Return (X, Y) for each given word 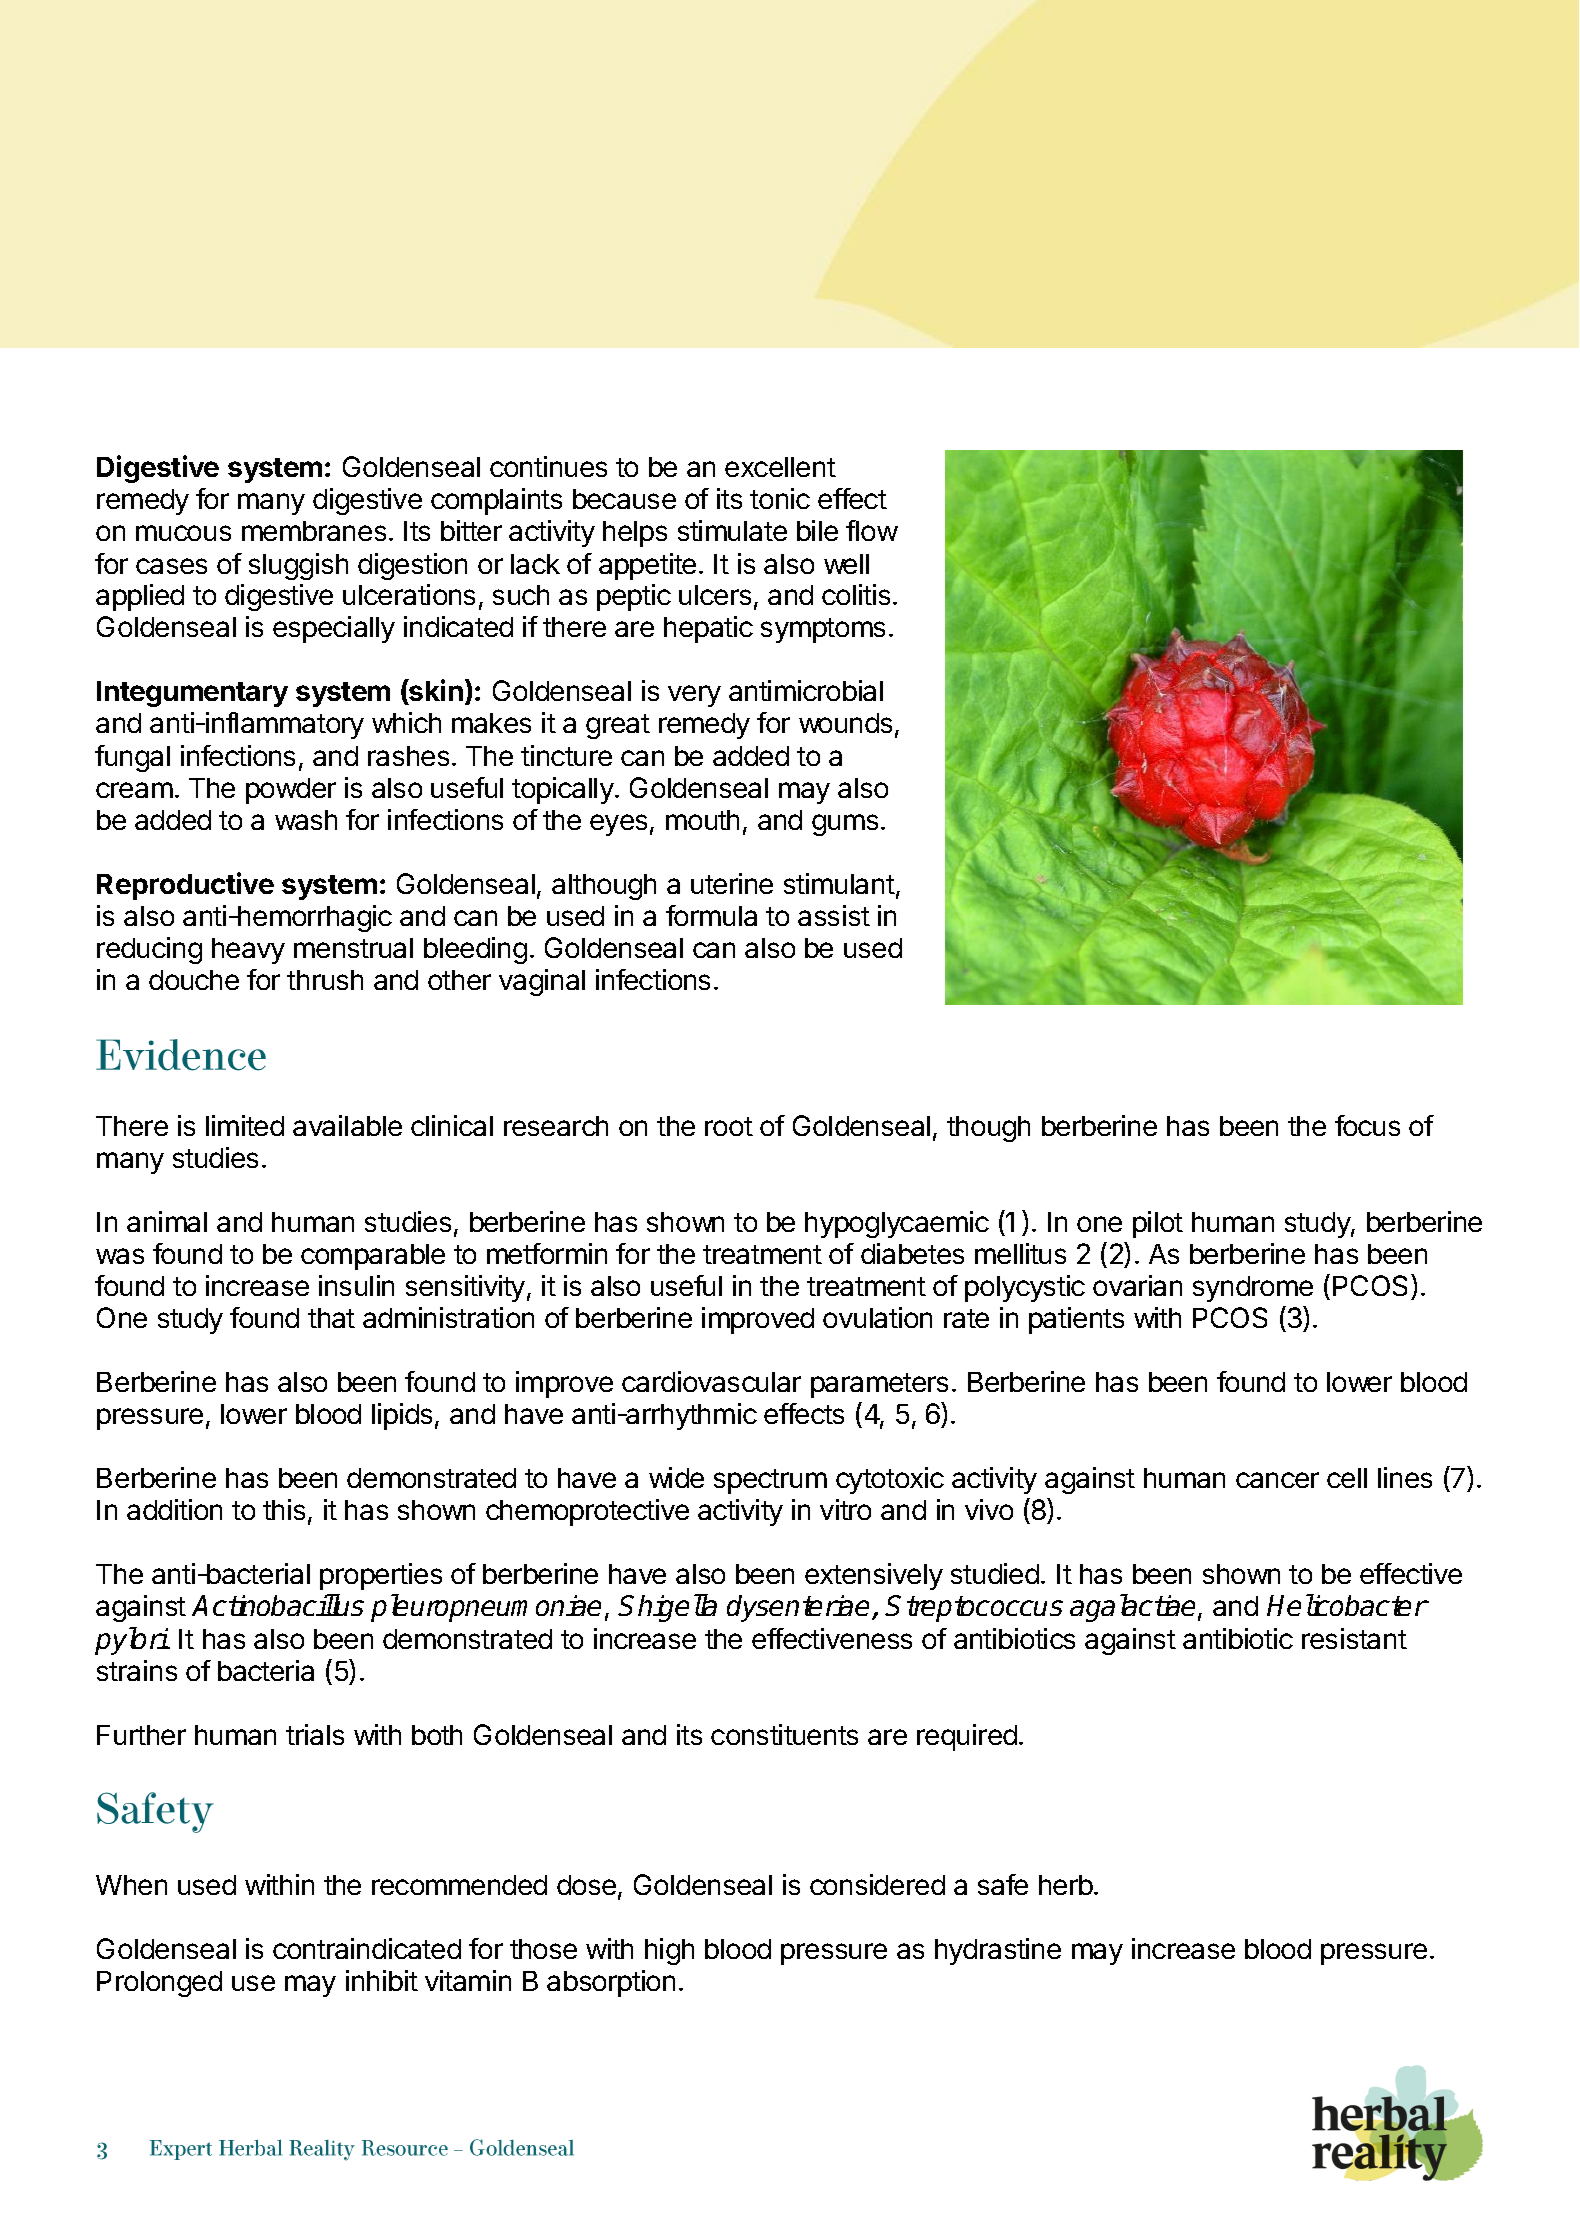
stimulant (839, 883)
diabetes (912, 1253)
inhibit (382, 1980)
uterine (732, 883)
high (669, 1951)
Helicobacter (1347, 1605)
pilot (1158, 1224)
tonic (780, 498)
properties (381, 1576)
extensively (874, 1576)
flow (872, 530)
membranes (314, 531)
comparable (373, 1257)
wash (306, 820)
